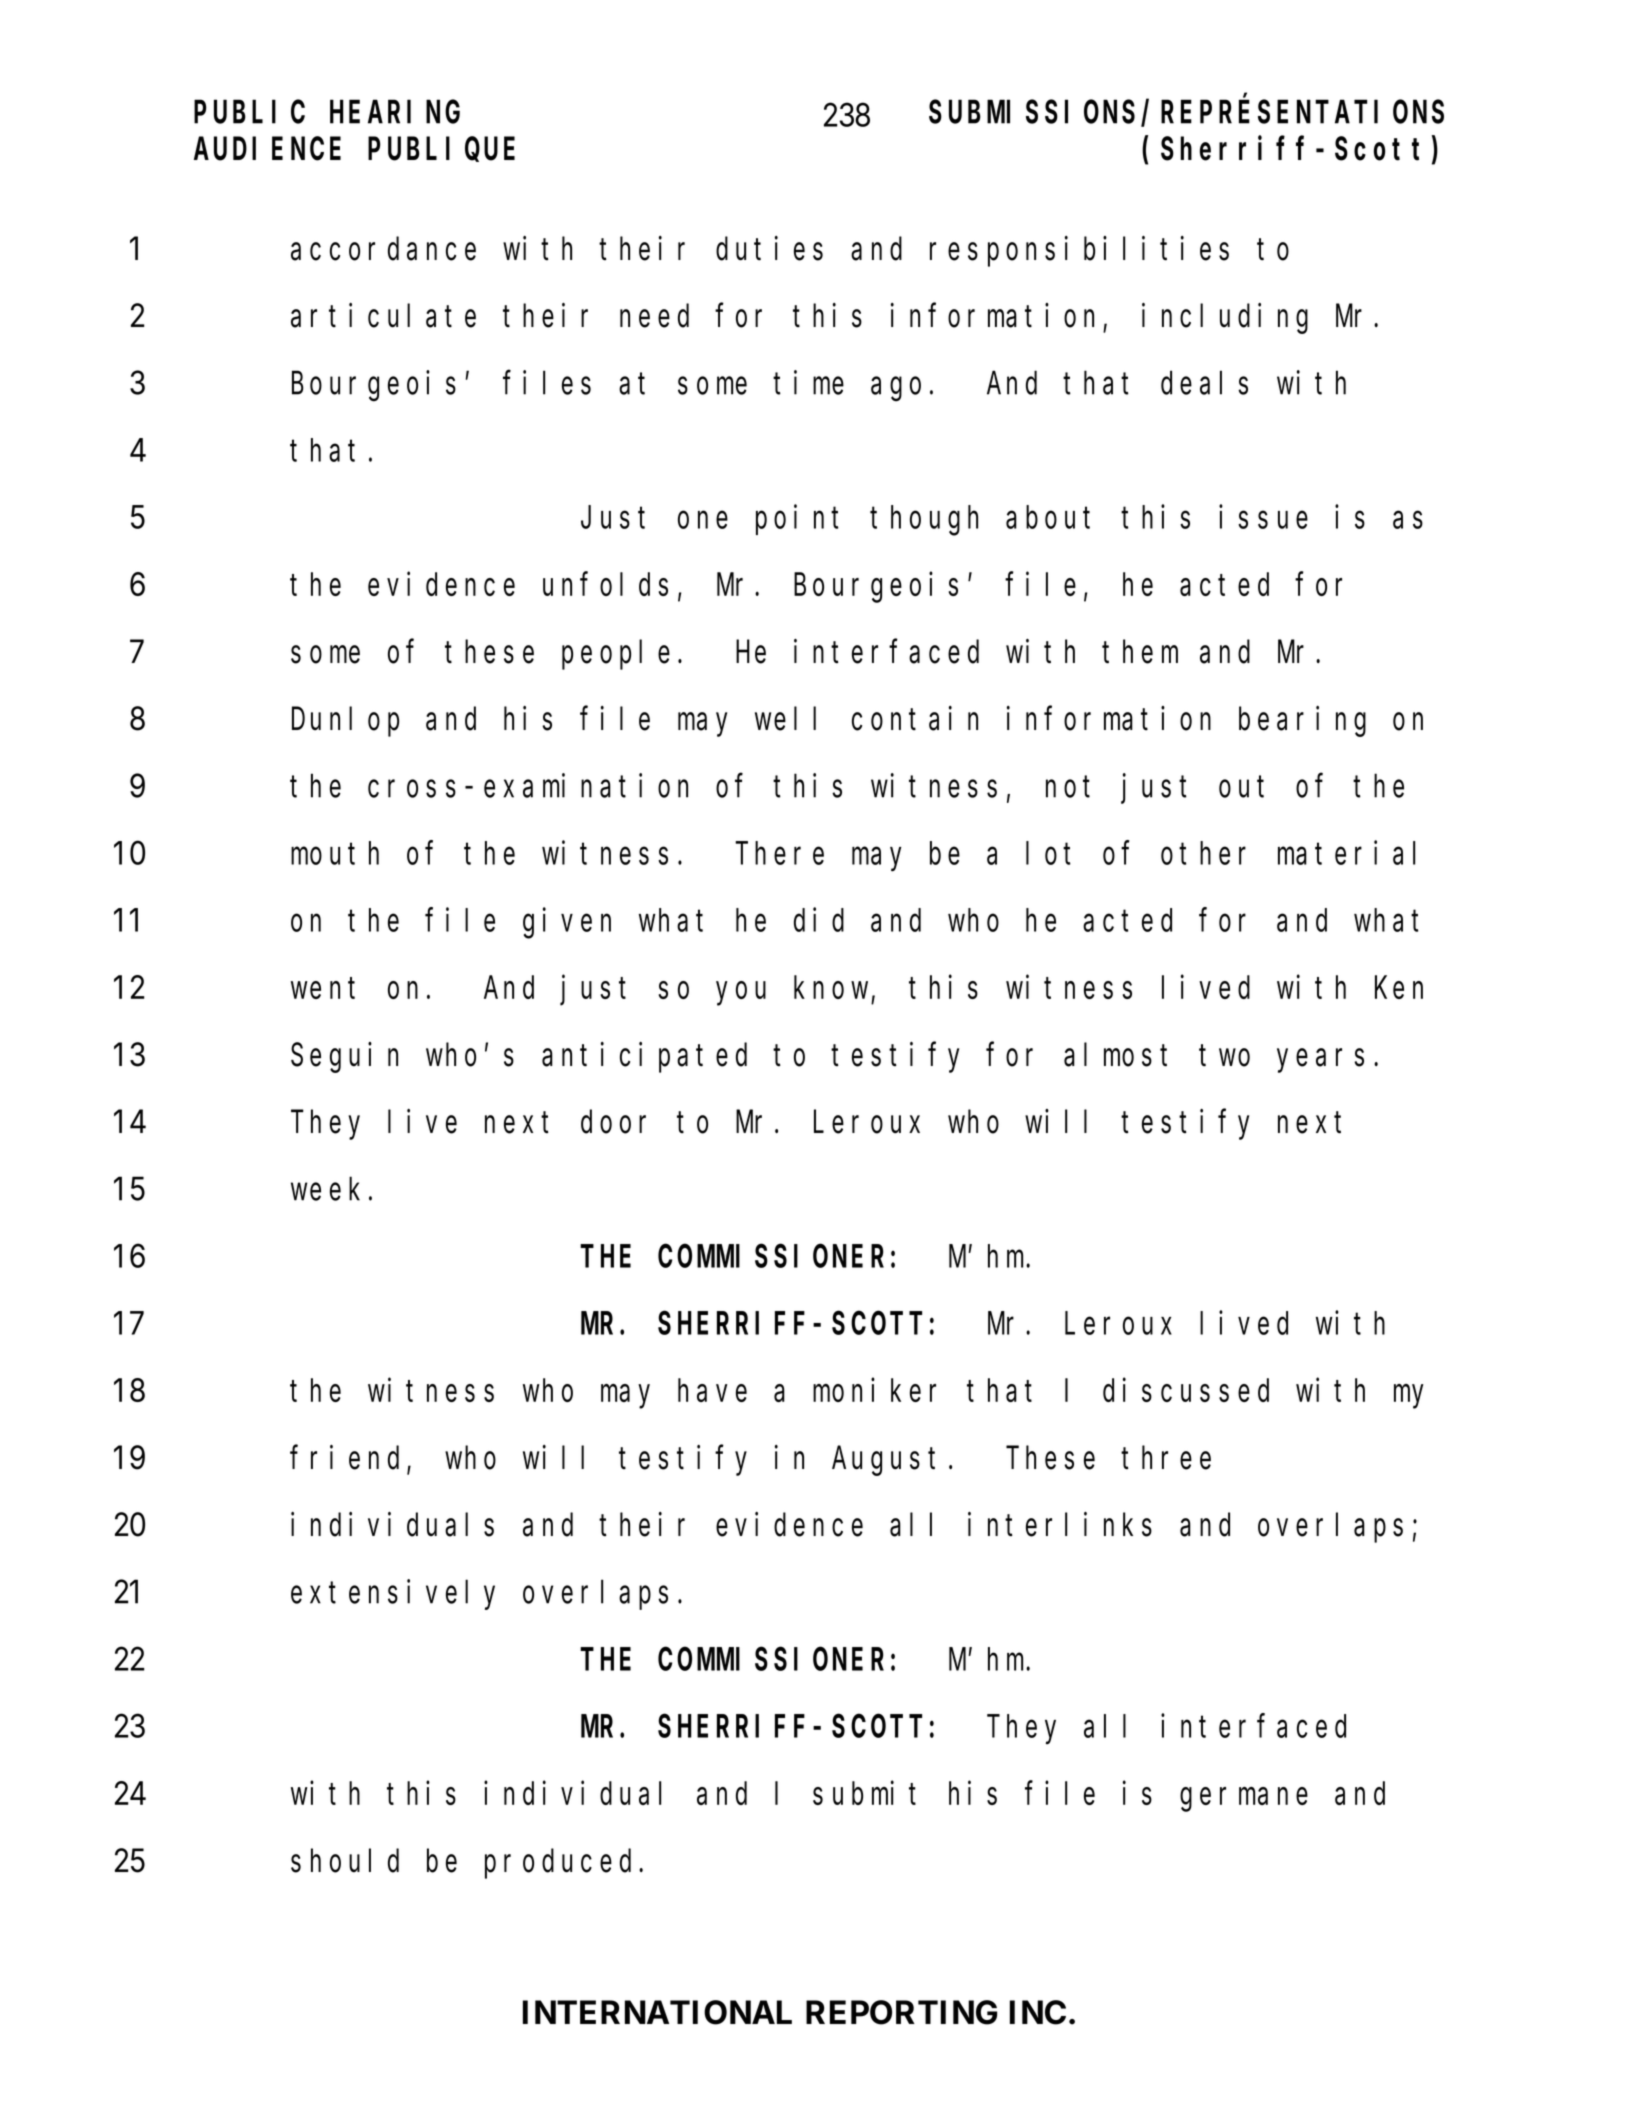  Describe the element at coordinates (1302, 721) in the screenshot. I see `bearing` at that location.
